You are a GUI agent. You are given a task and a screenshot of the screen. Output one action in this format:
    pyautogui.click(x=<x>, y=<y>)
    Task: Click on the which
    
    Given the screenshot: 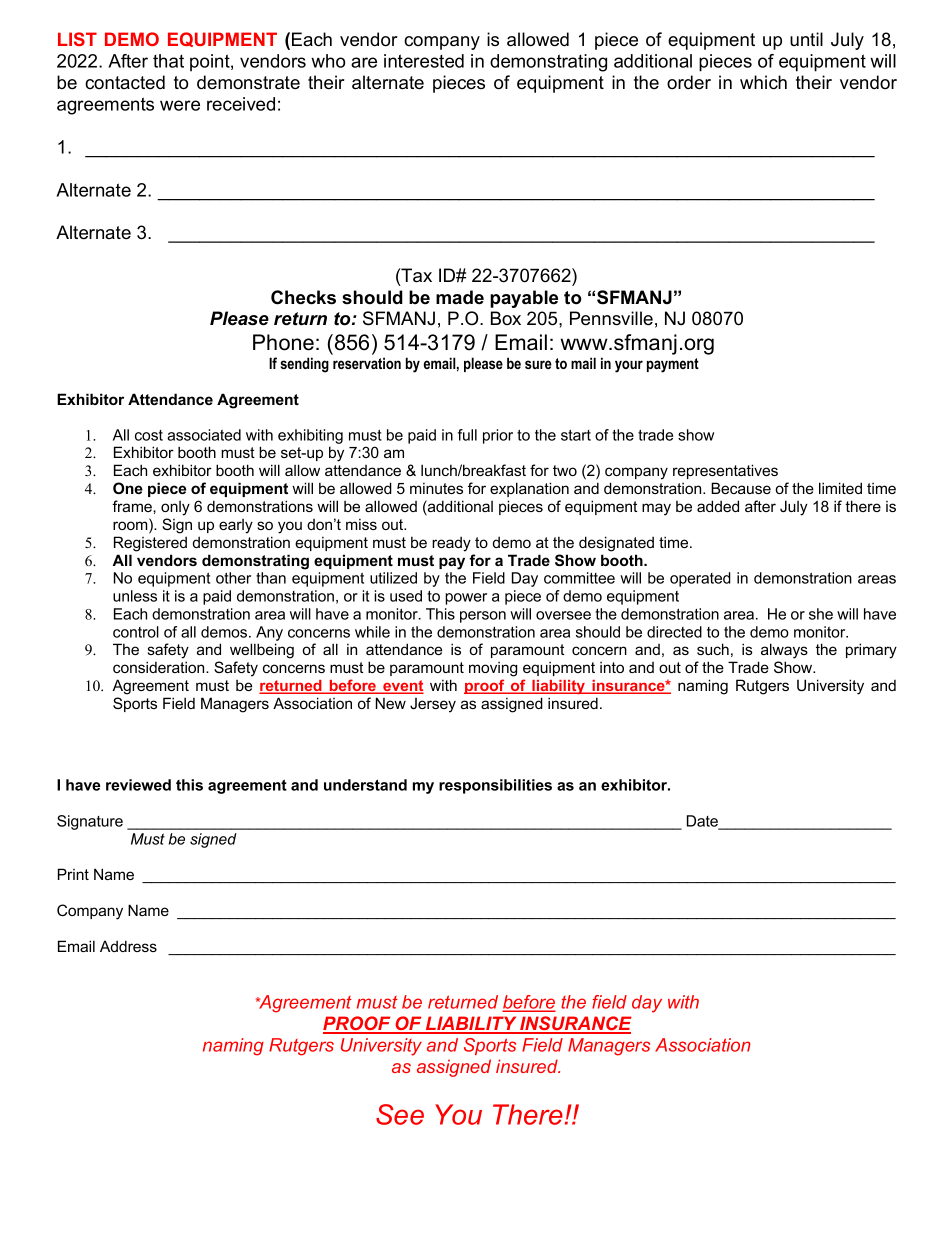 What is the action you would take?
    pyautogui.click(x=763, y=82)
